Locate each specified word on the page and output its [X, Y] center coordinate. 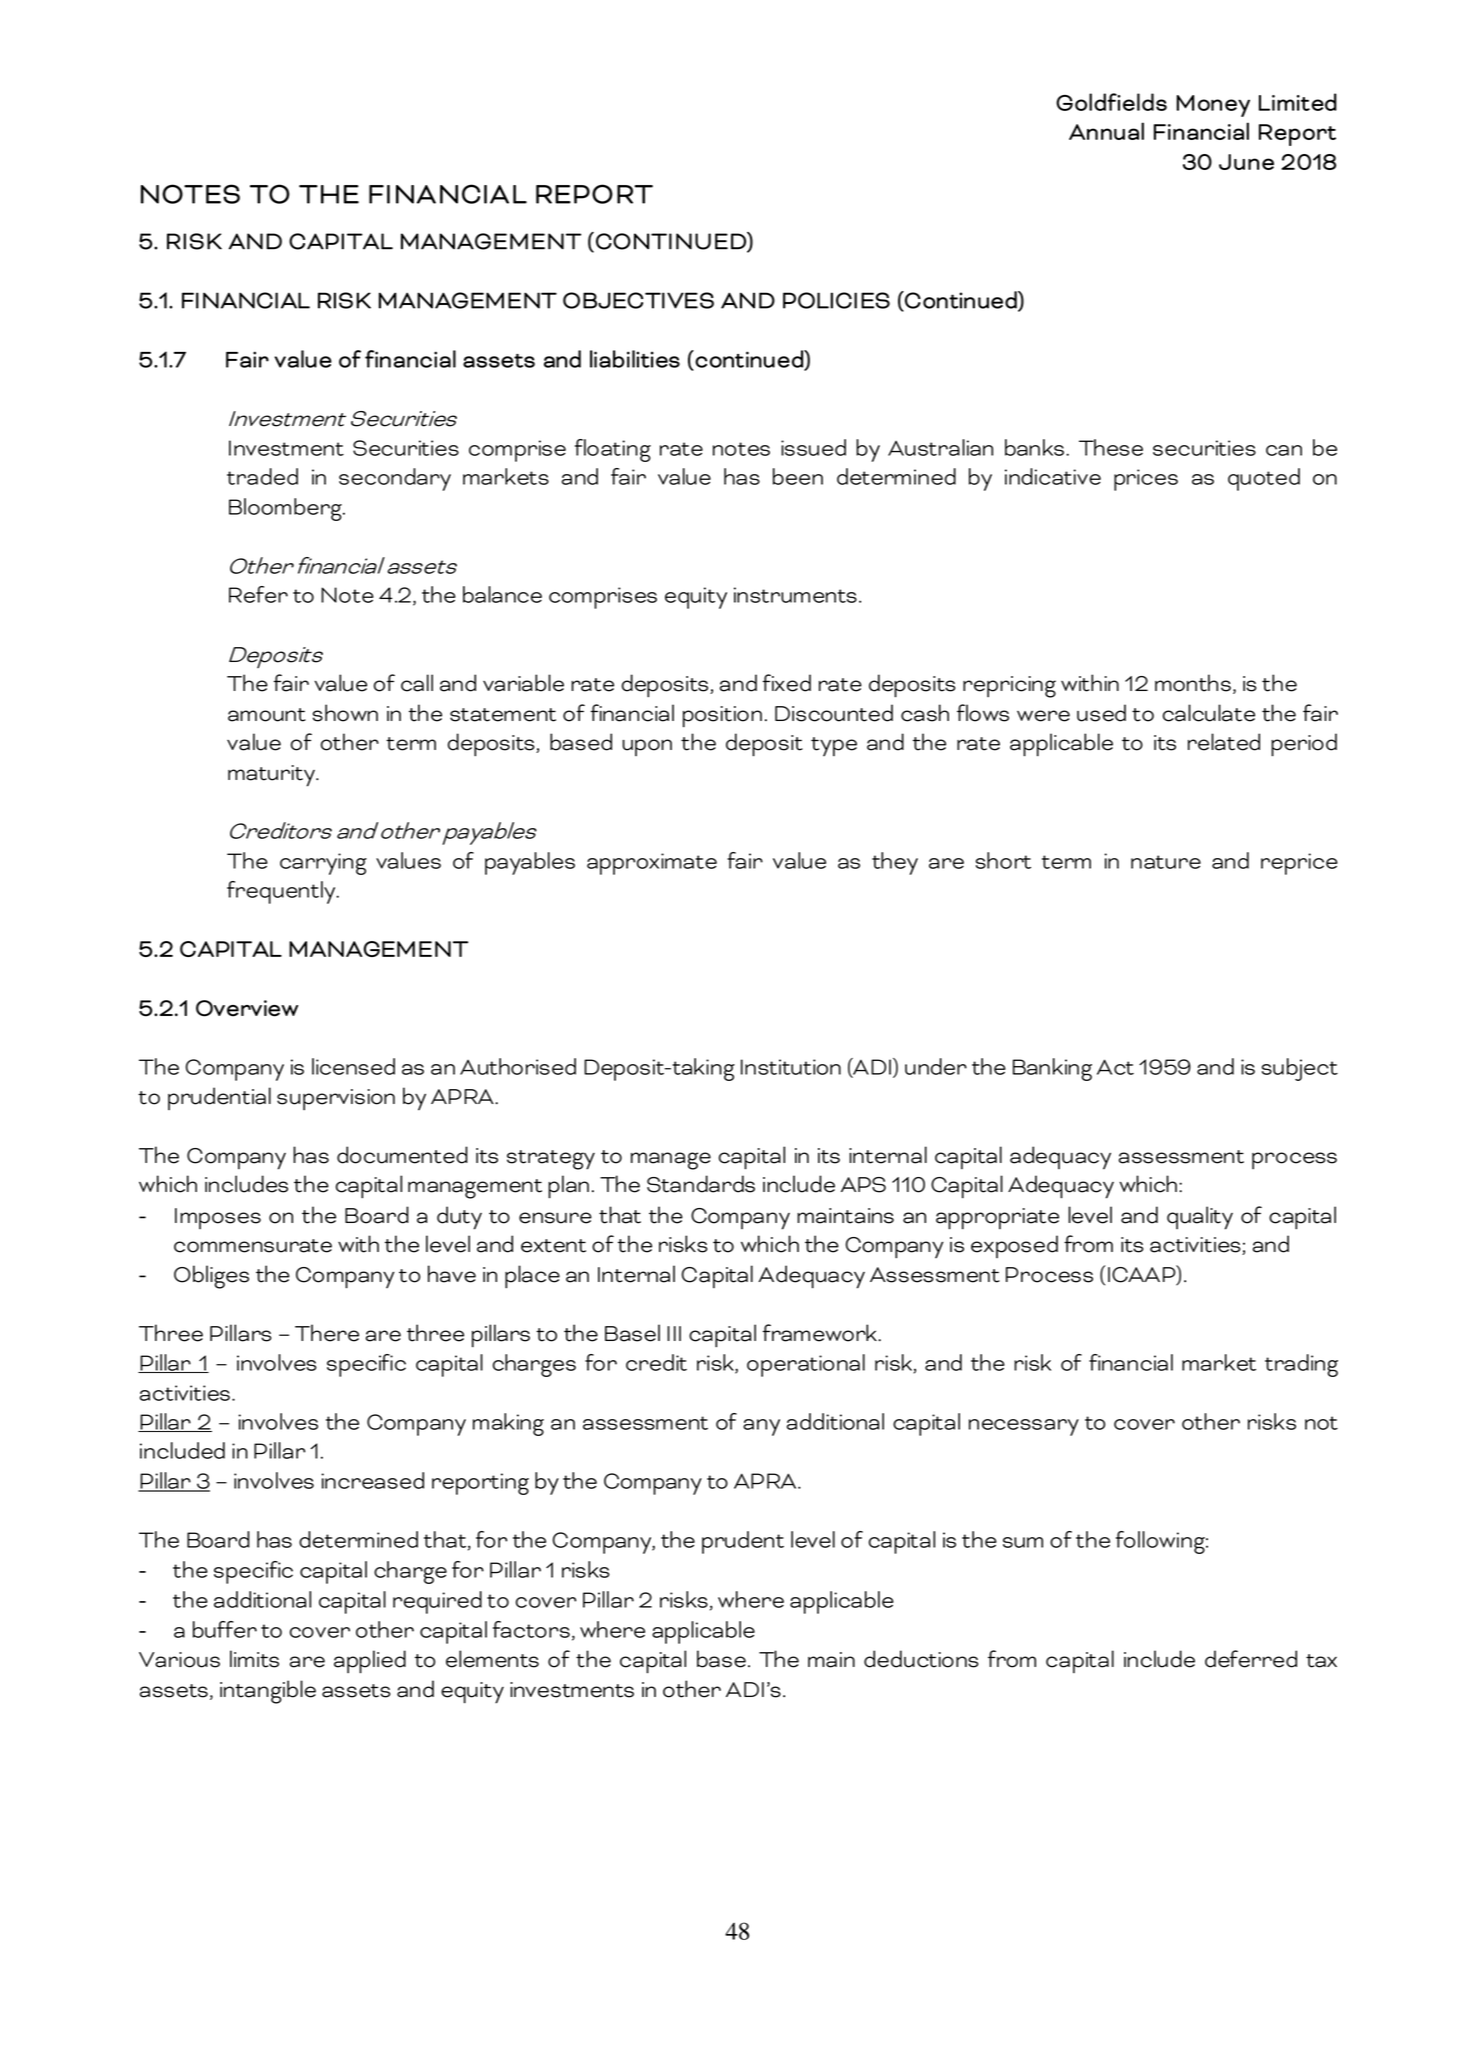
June [1246, 162]
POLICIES [836, 300]
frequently [282, 892]
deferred [1251, 1659]
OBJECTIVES [638, 300]
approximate [652, 864]
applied [370, 1662]
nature [1166, 862]
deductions [921, 1659]
